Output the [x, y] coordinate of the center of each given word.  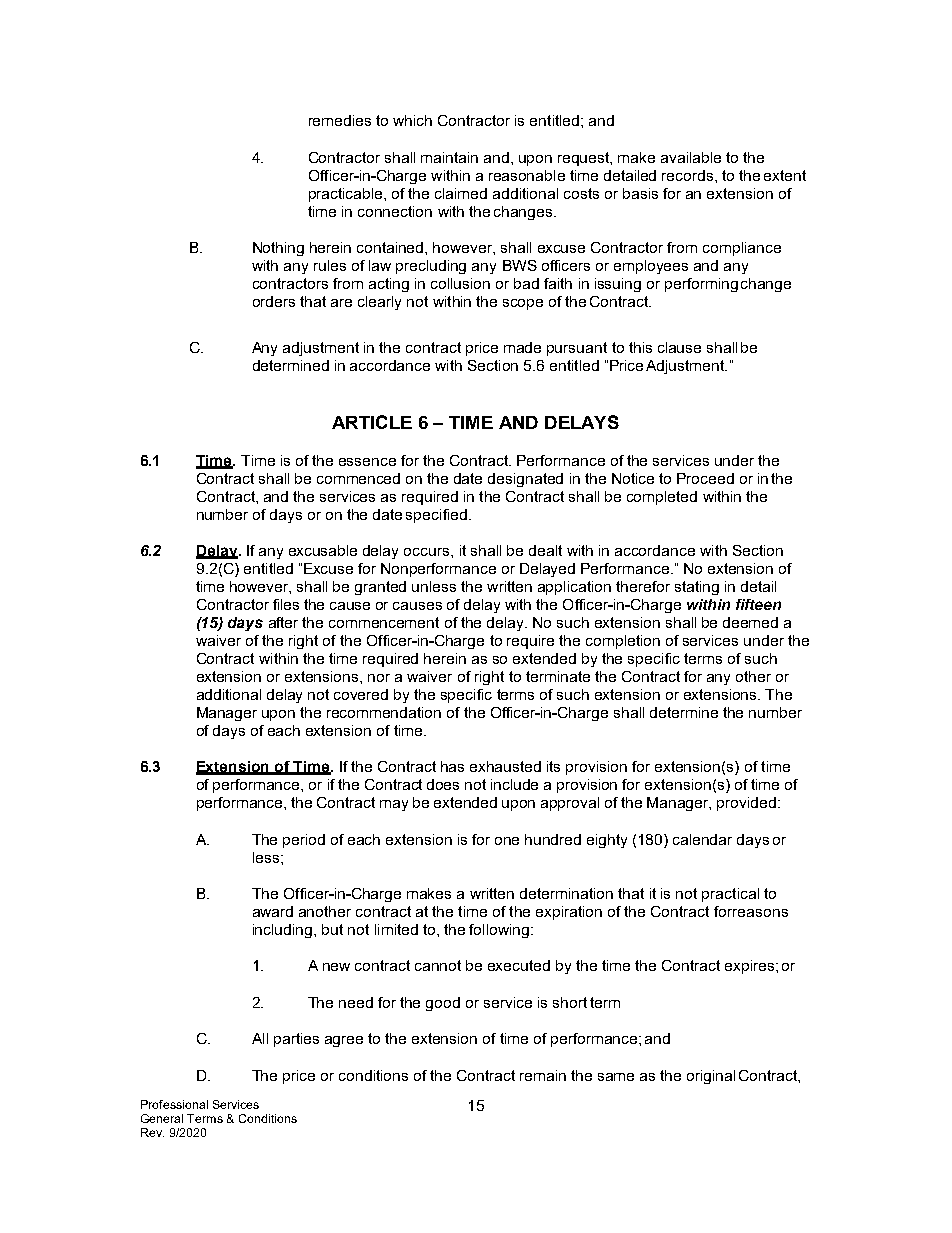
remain [543, 1075]
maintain [449, 157]
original [711, 1077]
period [304, 841]
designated [525, 480]
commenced [358, 478]
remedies [340, 120]
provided [746, 804]
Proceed [705, 478]
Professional [174, 1104]
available [691, 157]
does [443, 784]
